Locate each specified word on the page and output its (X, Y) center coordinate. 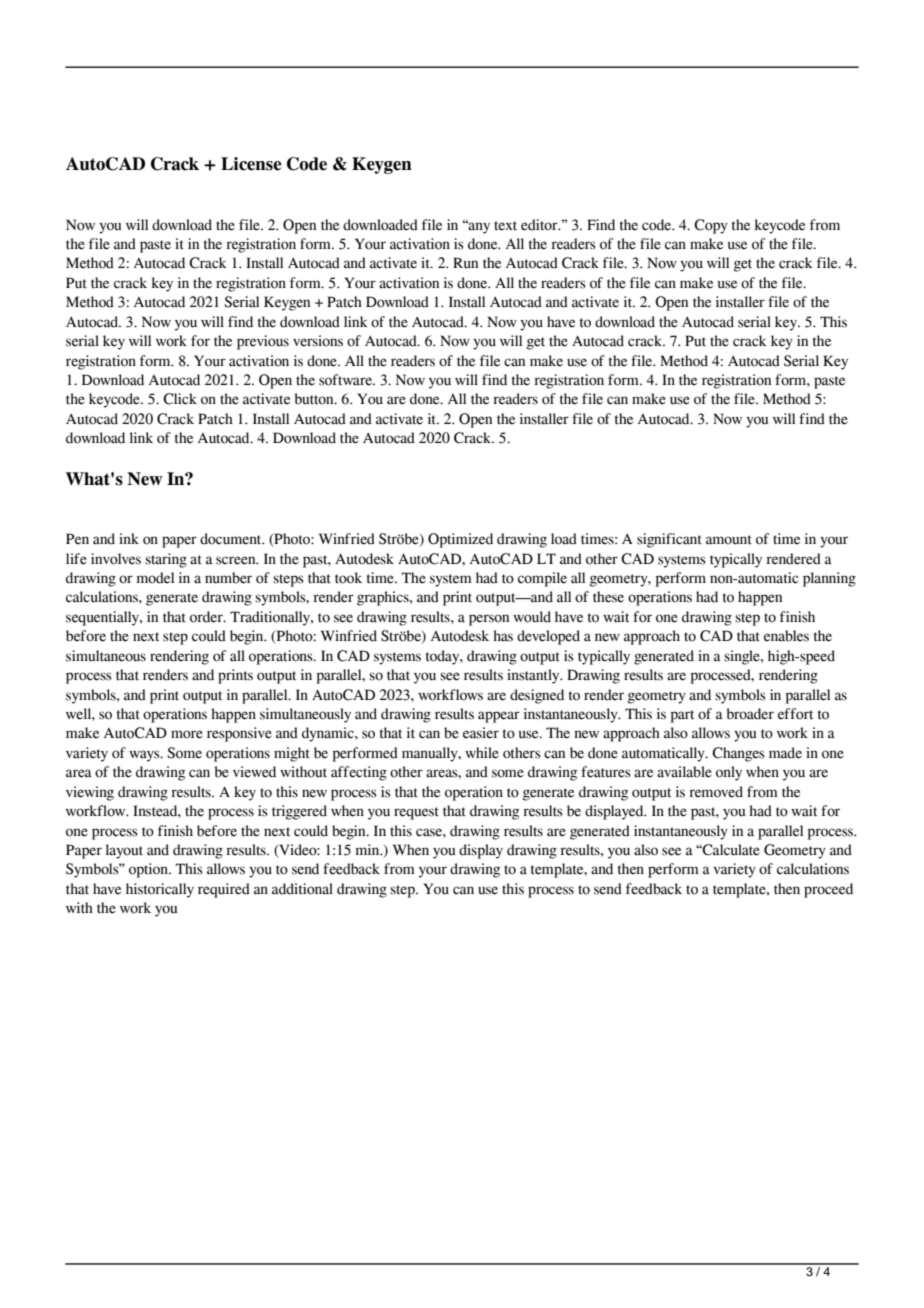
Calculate (730, 850)
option (149, 870)
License (251, 164)
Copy (711, 226)
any (478, 227)
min (369, 849)
